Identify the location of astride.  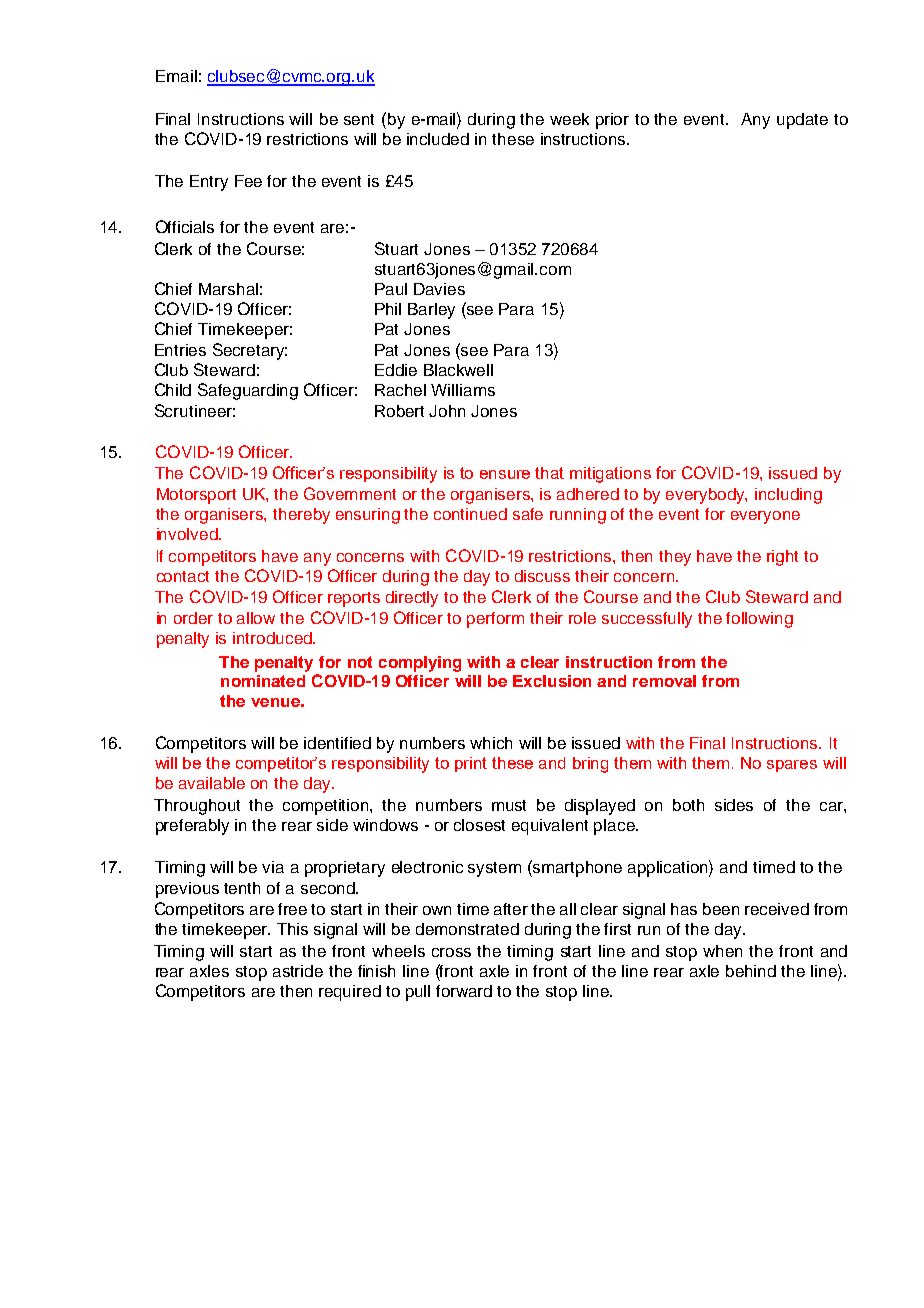
(298, 971).
